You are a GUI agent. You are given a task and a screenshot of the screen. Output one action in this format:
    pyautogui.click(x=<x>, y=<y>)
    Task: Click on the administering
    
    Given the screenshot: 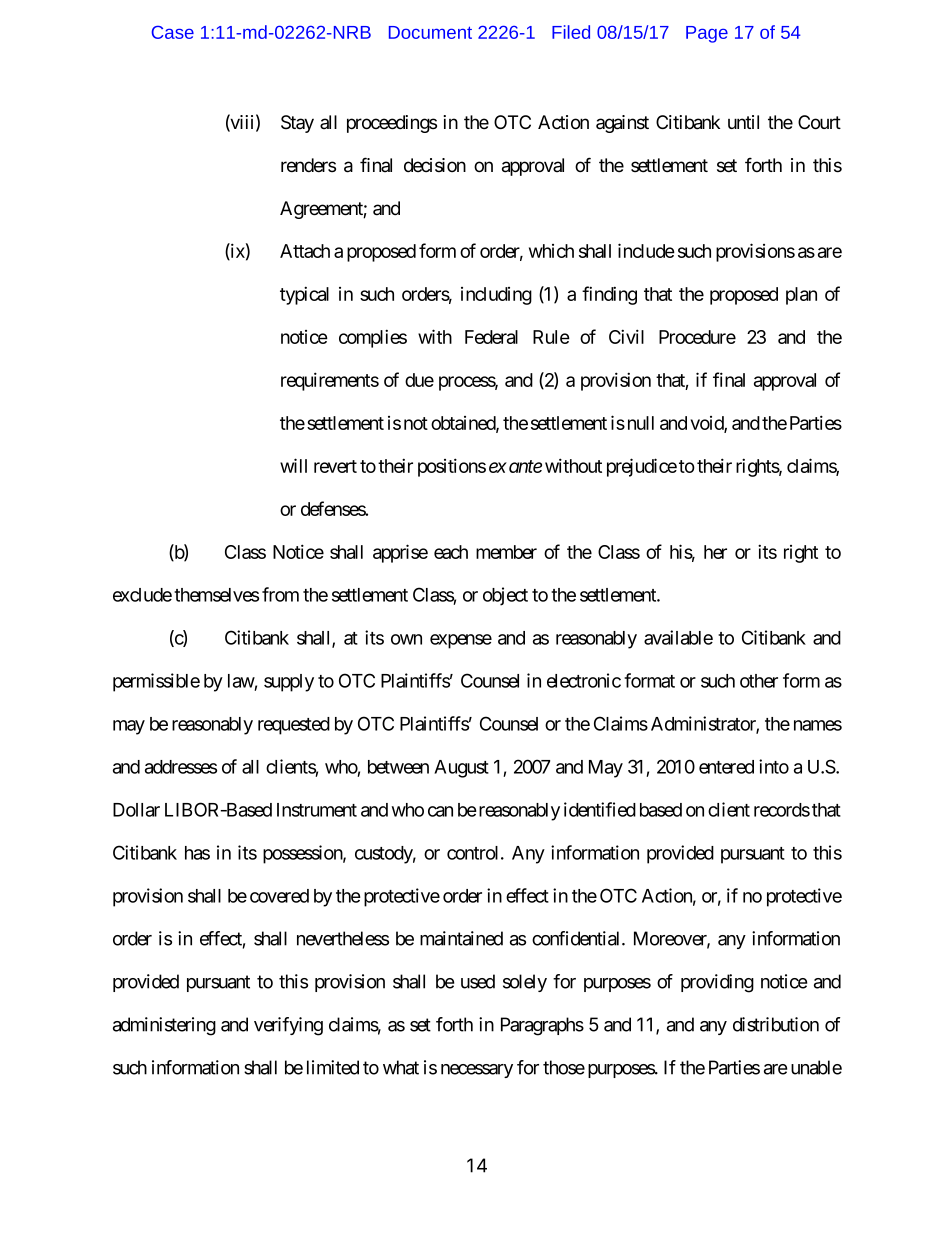 What is the action you would take?
    pyautogui.click(x=164, y=1026)
